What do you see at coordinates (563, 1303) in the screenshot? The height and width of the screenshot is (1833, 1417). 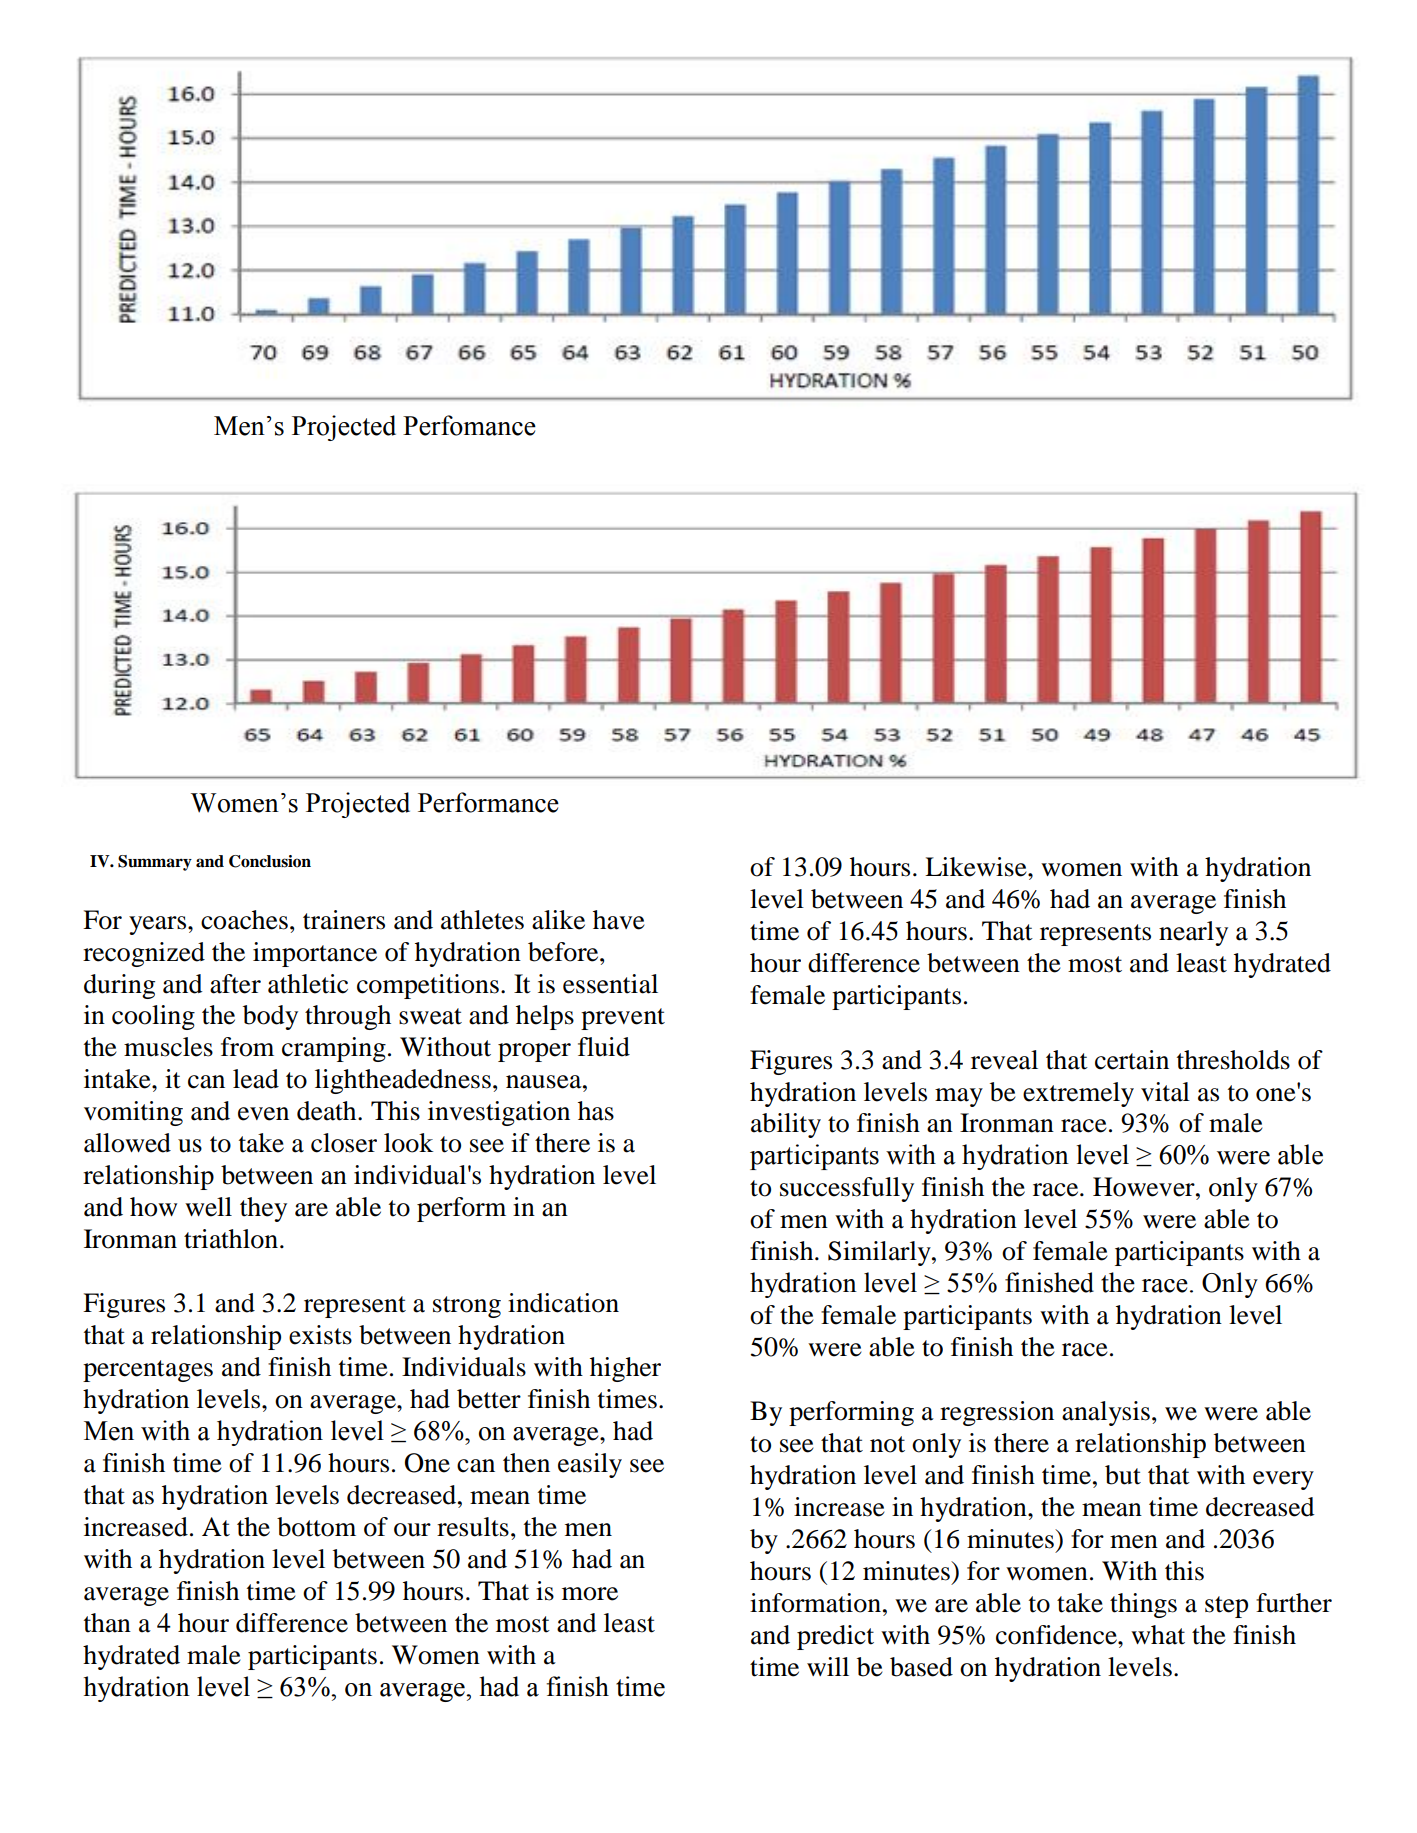 I see `indication` at bounding box center [563, 1303].
